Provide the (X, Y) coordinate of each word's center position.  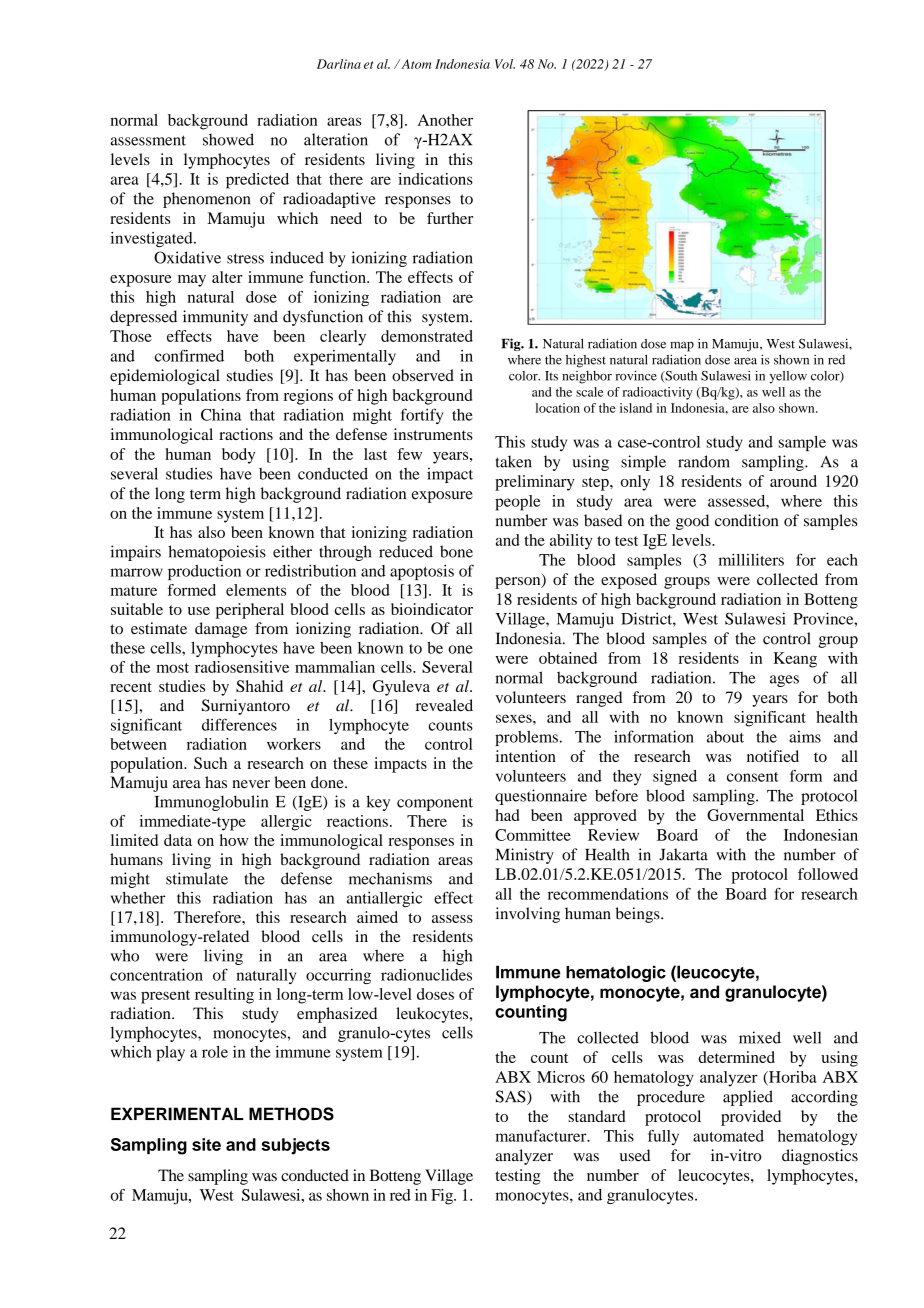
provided (751, 1118)
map (682, 347)
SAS (512, 1097)
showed (228, 139)
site (206, 1144)
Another (445, 120)
